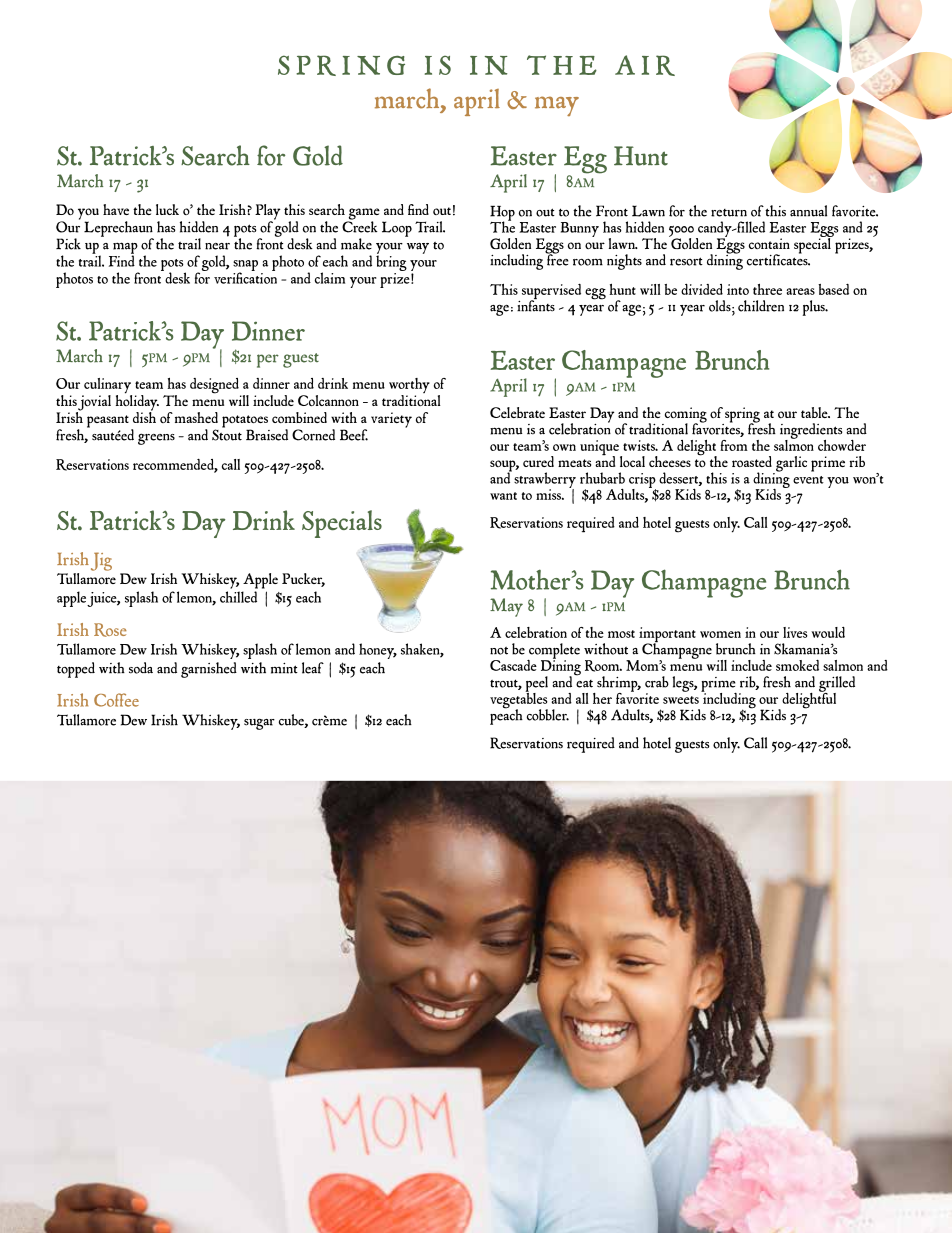 The height and width of the image is (1233, 952). I want to click on holiday, so click(137, 402).
